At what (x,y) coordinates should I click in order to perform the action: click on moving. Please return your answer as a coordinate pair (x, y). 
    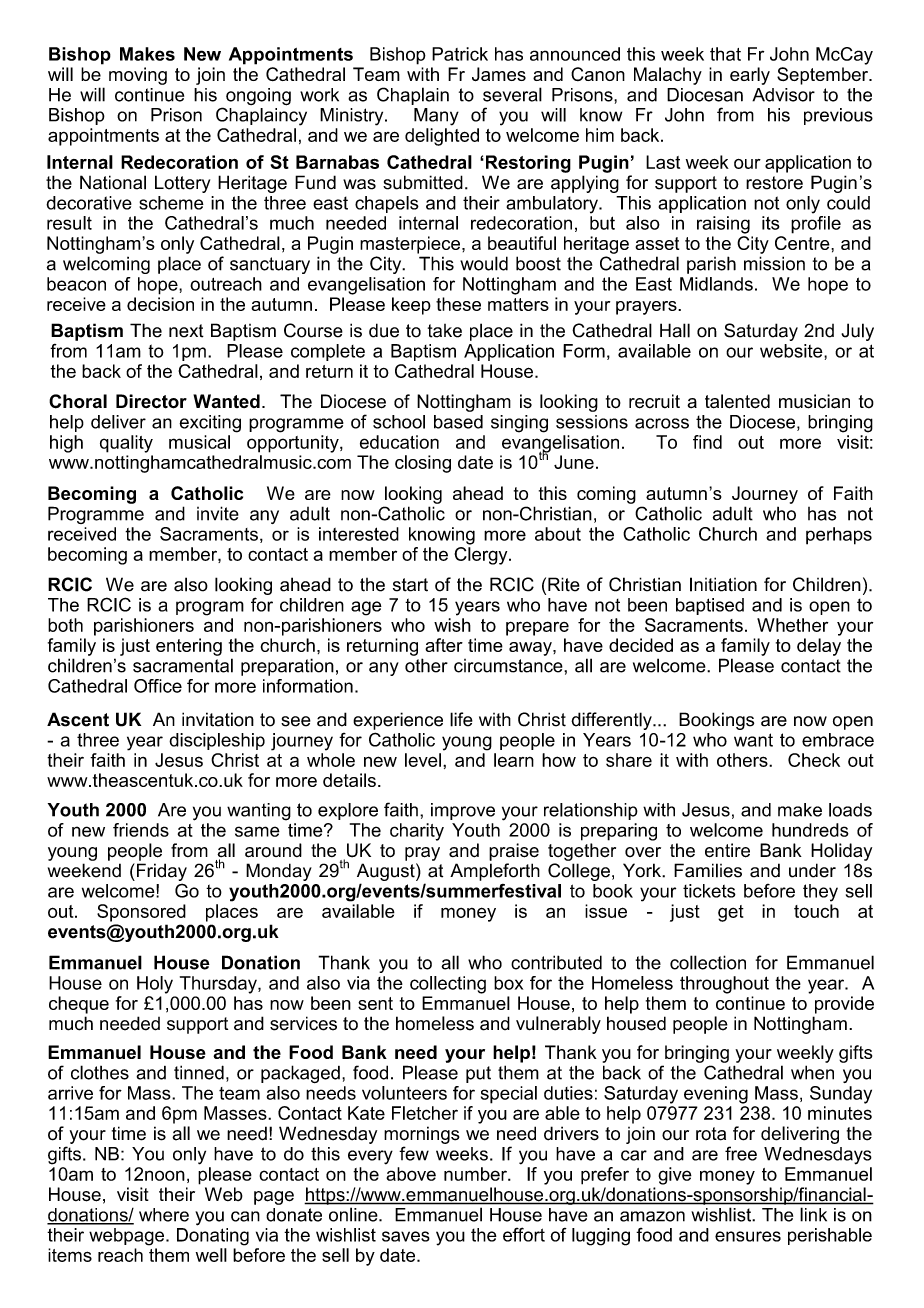
    Looking at the image, I should click on (138, 76).
